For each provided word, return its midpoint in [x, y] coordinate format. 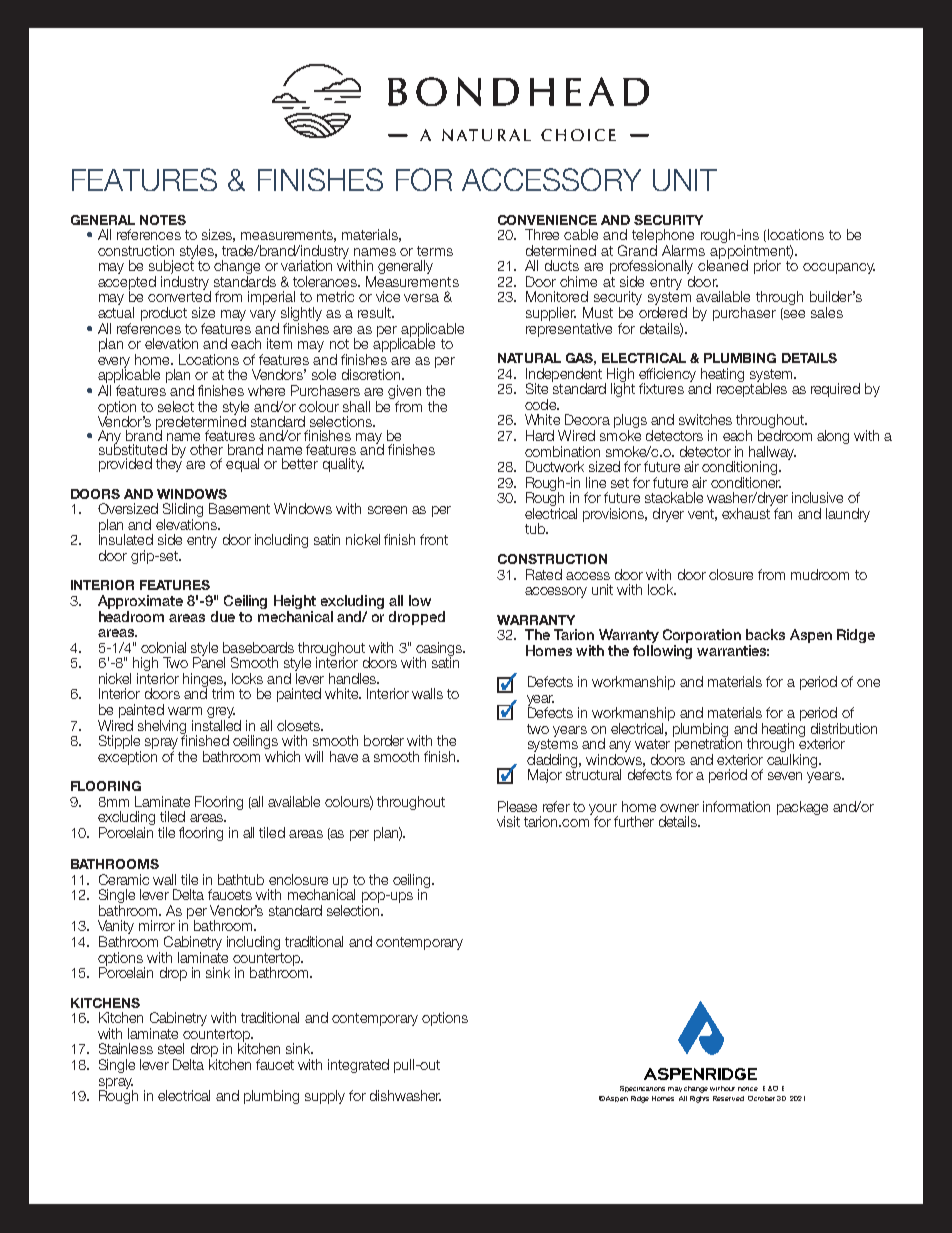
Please [517, 806]
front [434, 539]
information [736, 806]
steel [171, 1048]
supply [325, 1097]
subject [171, 267]
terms [435, 251]
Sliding [183, 511]
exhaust [746, 513]
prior [767, 267]
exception [127, 758]
